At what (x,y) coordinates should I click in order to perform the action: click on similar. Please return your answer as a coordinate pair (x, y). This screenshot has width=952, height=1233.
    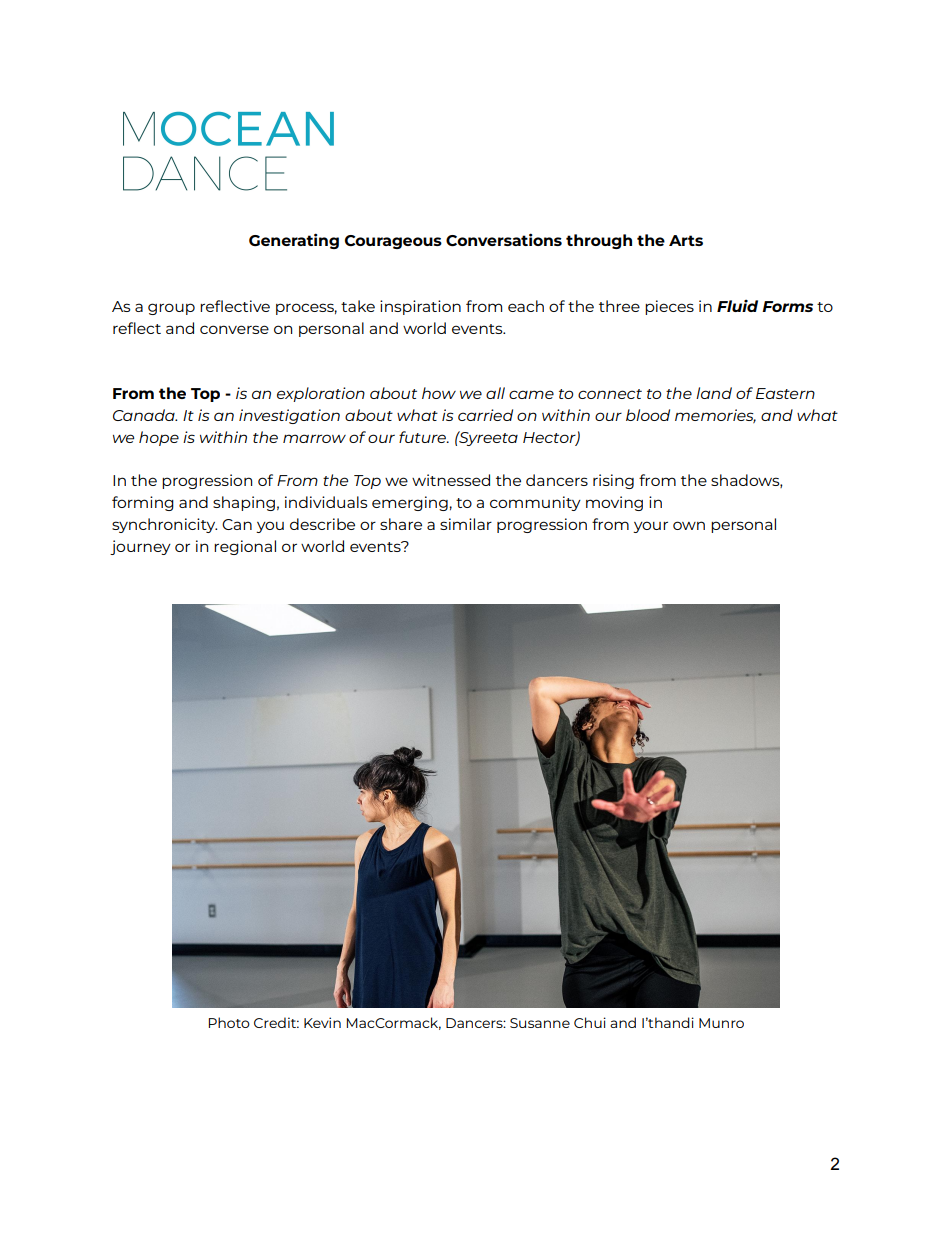
    Looking at the image, I should click on (466, 524).
